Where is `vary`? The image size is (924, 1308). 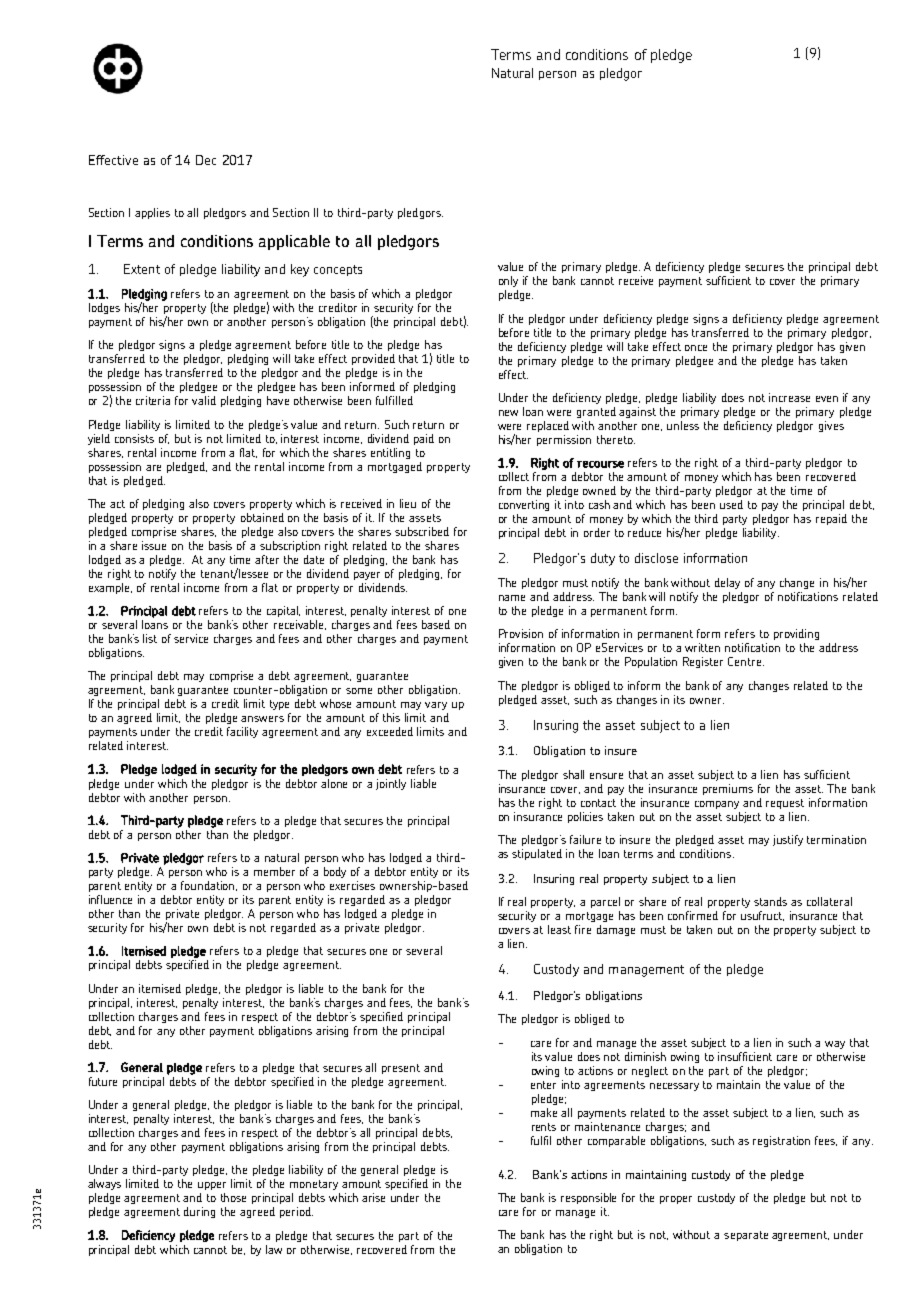
vary is located at coordinates (436, 706).
